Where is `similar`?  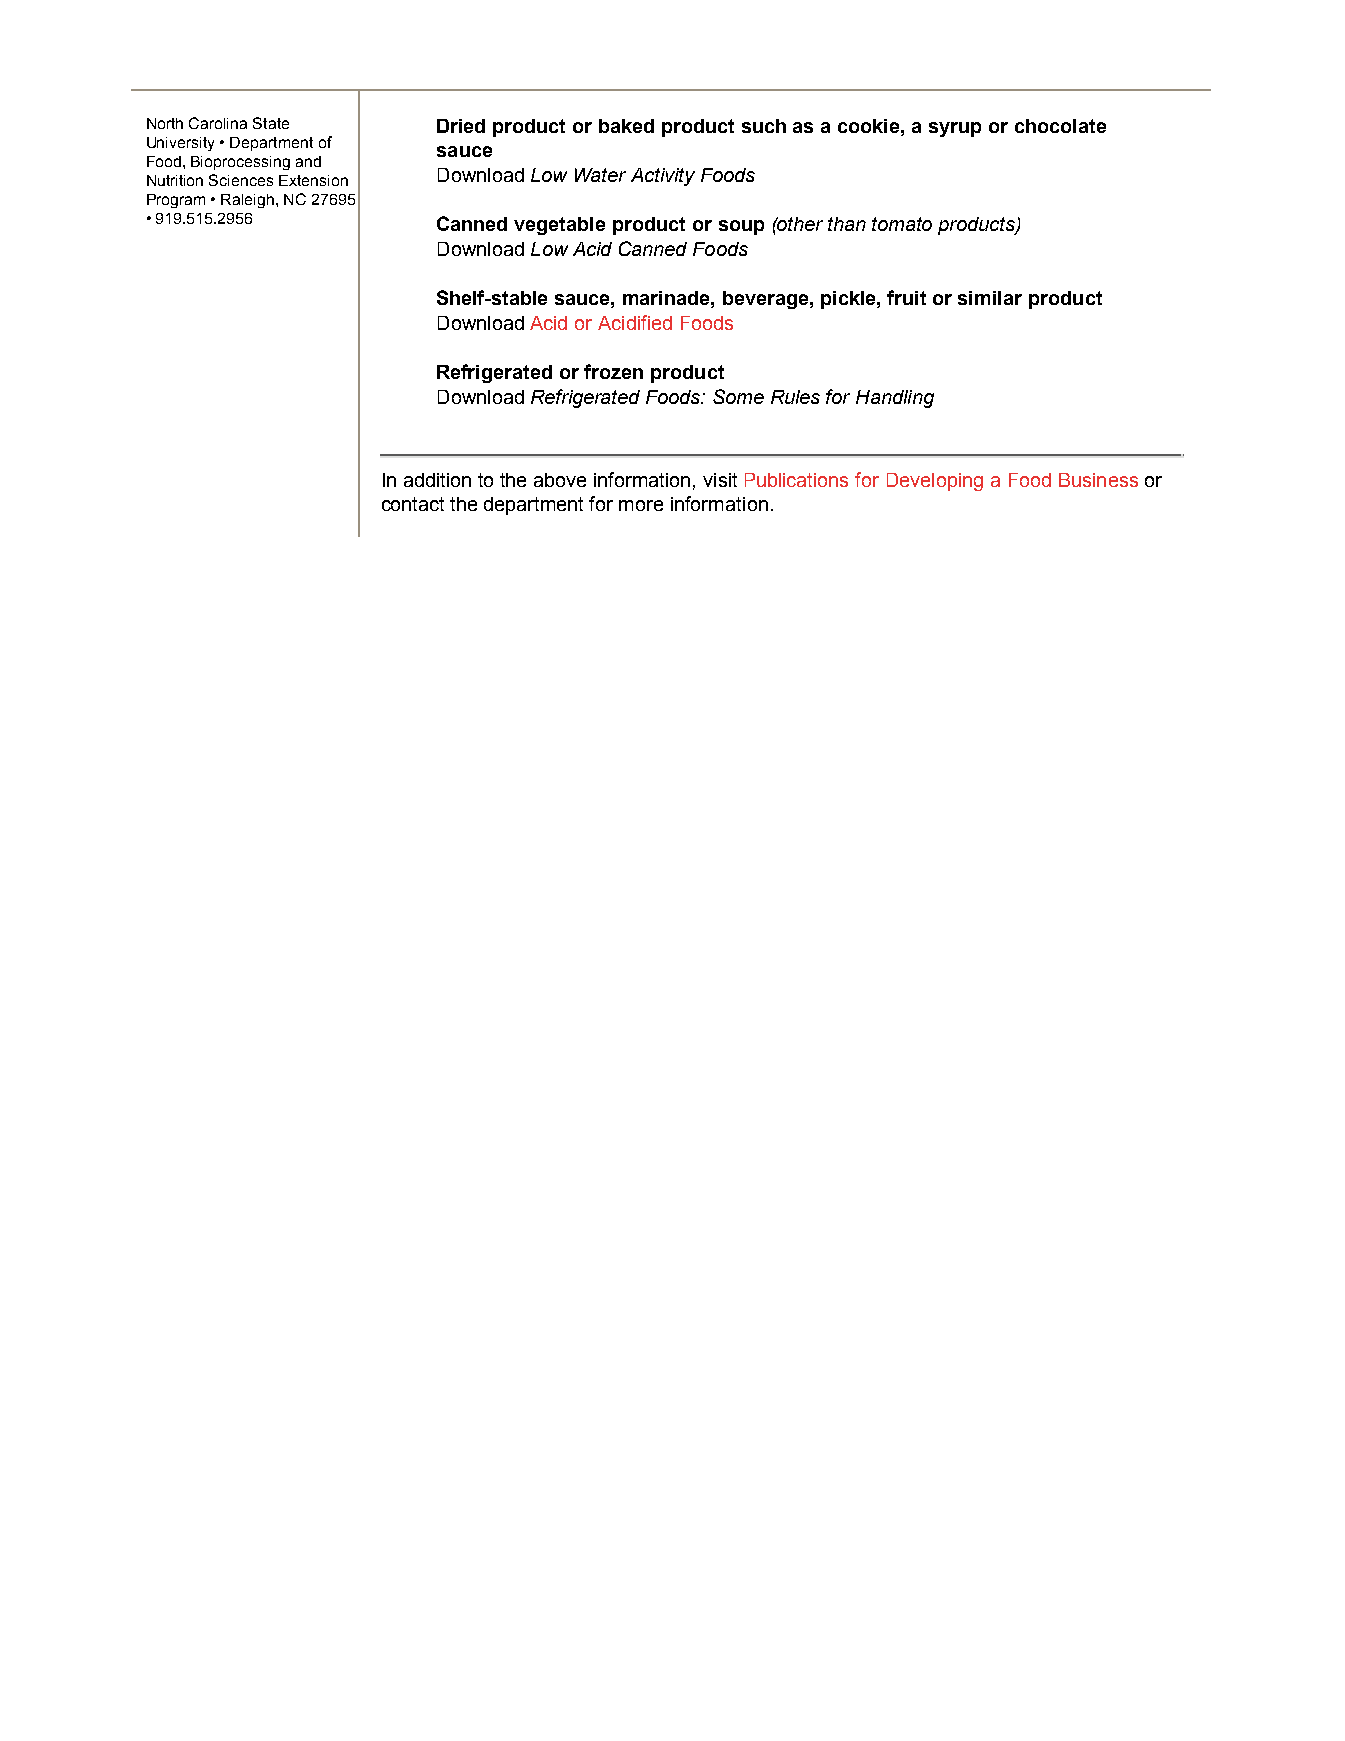
similar is located at coordinates (990, 298).
